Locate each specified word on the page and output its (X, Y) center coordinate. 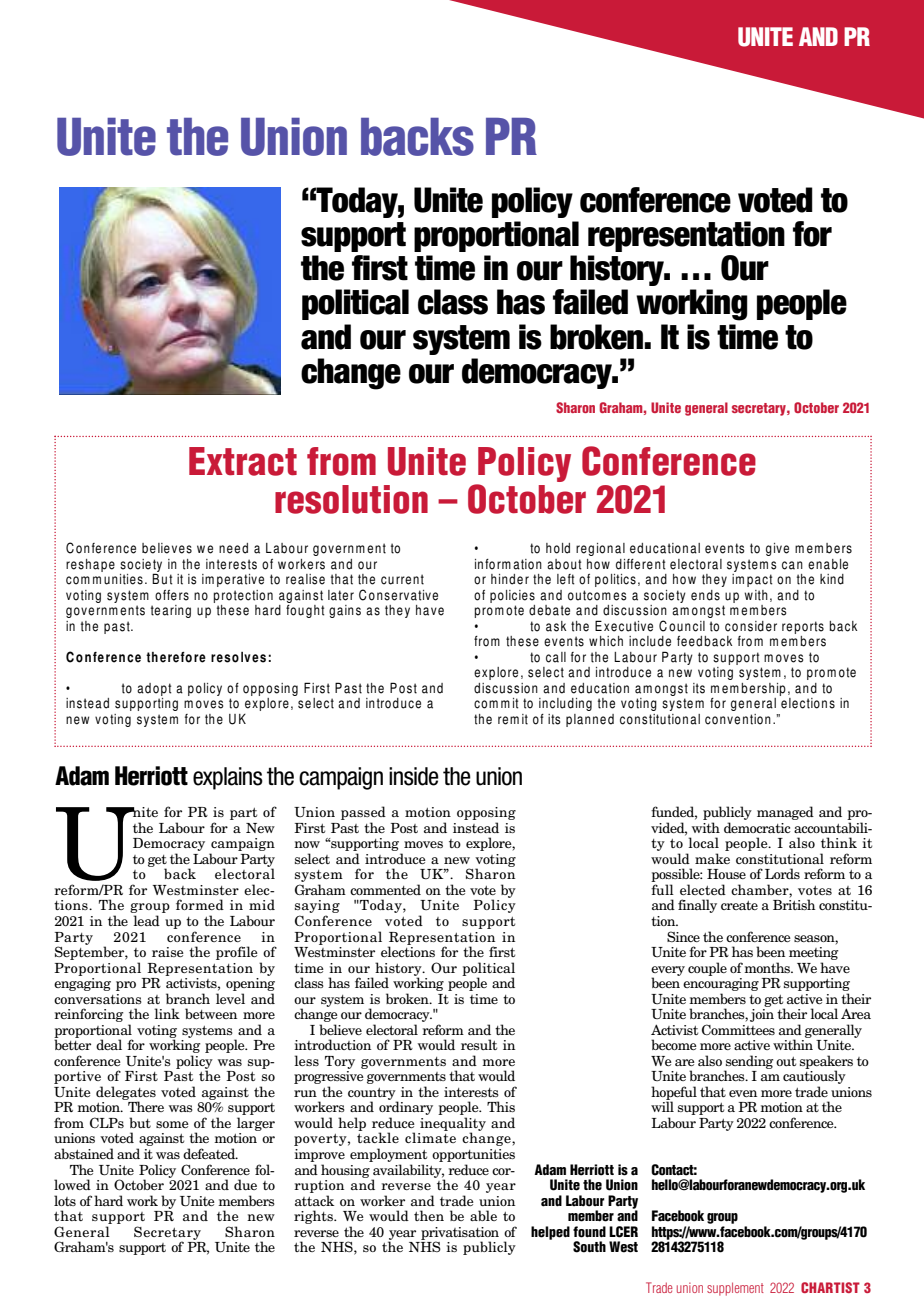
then (429, 1215)
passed (363, 814)
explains (228, 778)
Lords (782, 873)
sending (749, 1063)
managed (785, 813)
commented (385, 889)
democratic (757, 827)
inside (414, 776)
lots (65, 1200)
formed (200, 904)
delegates (126, 1094)
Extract (243, 461)
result (479, 1044)
